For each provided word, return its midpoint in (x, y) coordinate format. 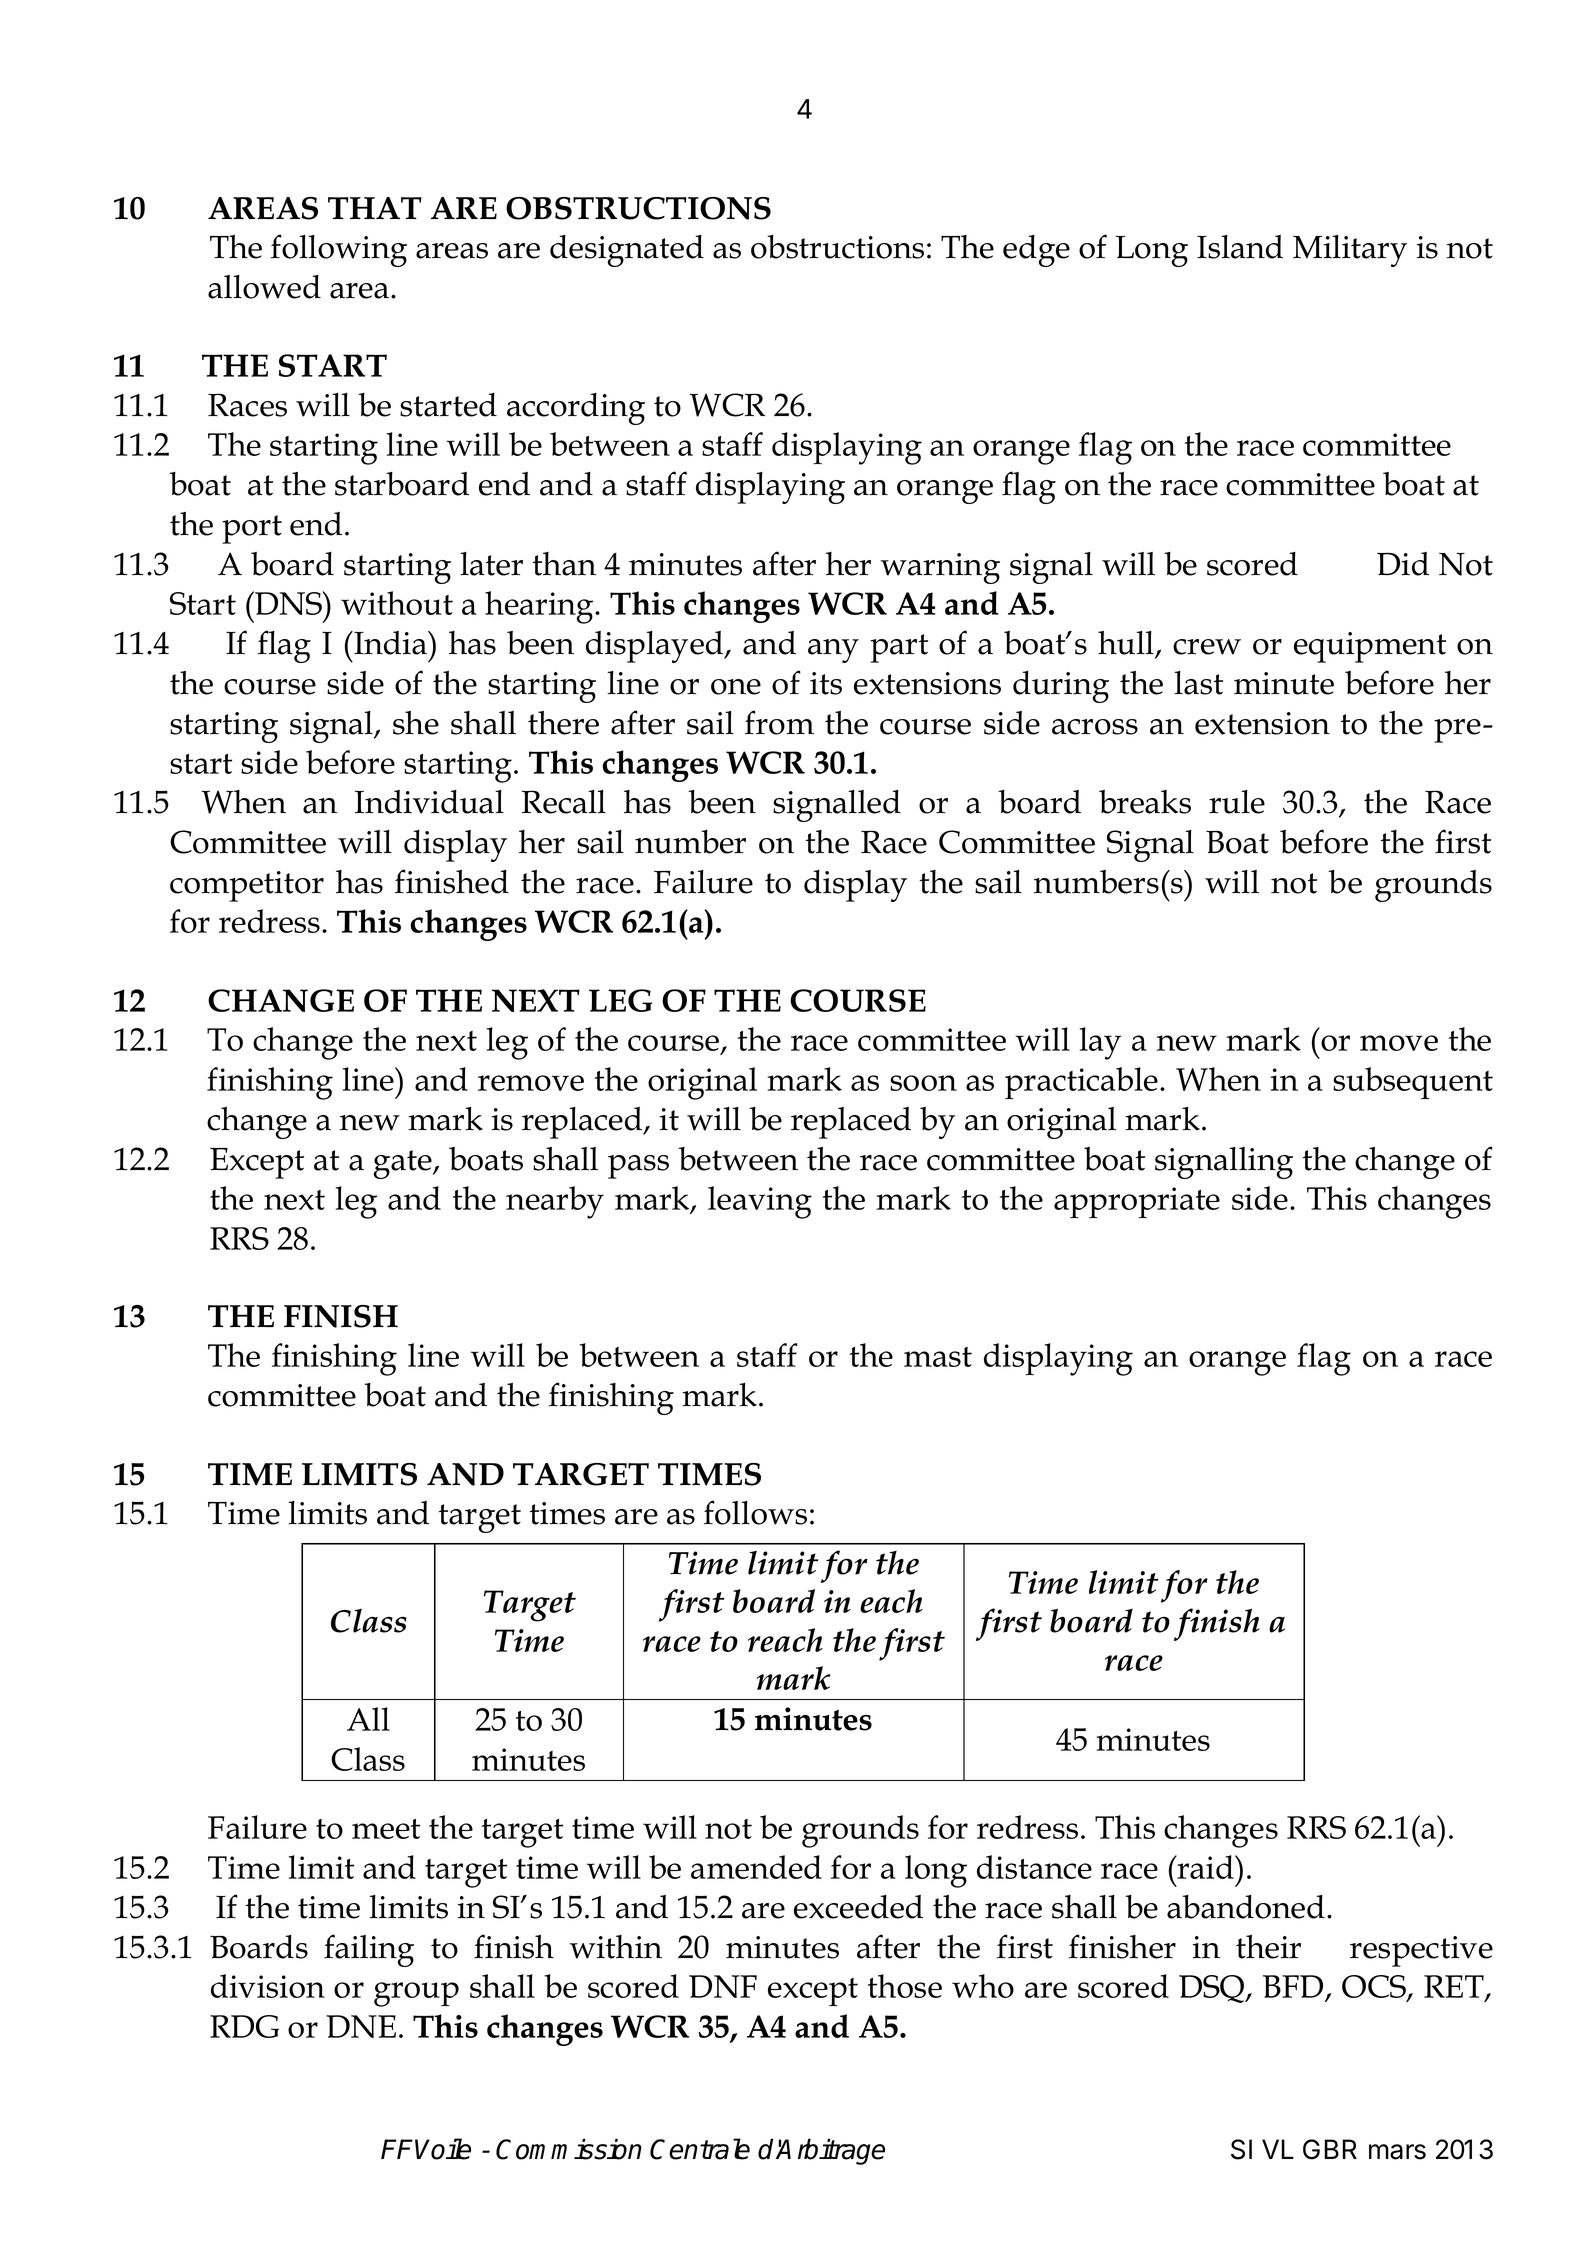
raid (1205, 1867)
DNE (361, 2026)
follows (755, 1512)
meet (386, 1829)
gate (403, 1164)
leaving (760, 1202)
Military (1350, 251)
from (779, 722)
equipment (1370, 647)
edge (1036, 251)
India (390, 643)
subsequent (1413, 1083)
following (339, 250)
